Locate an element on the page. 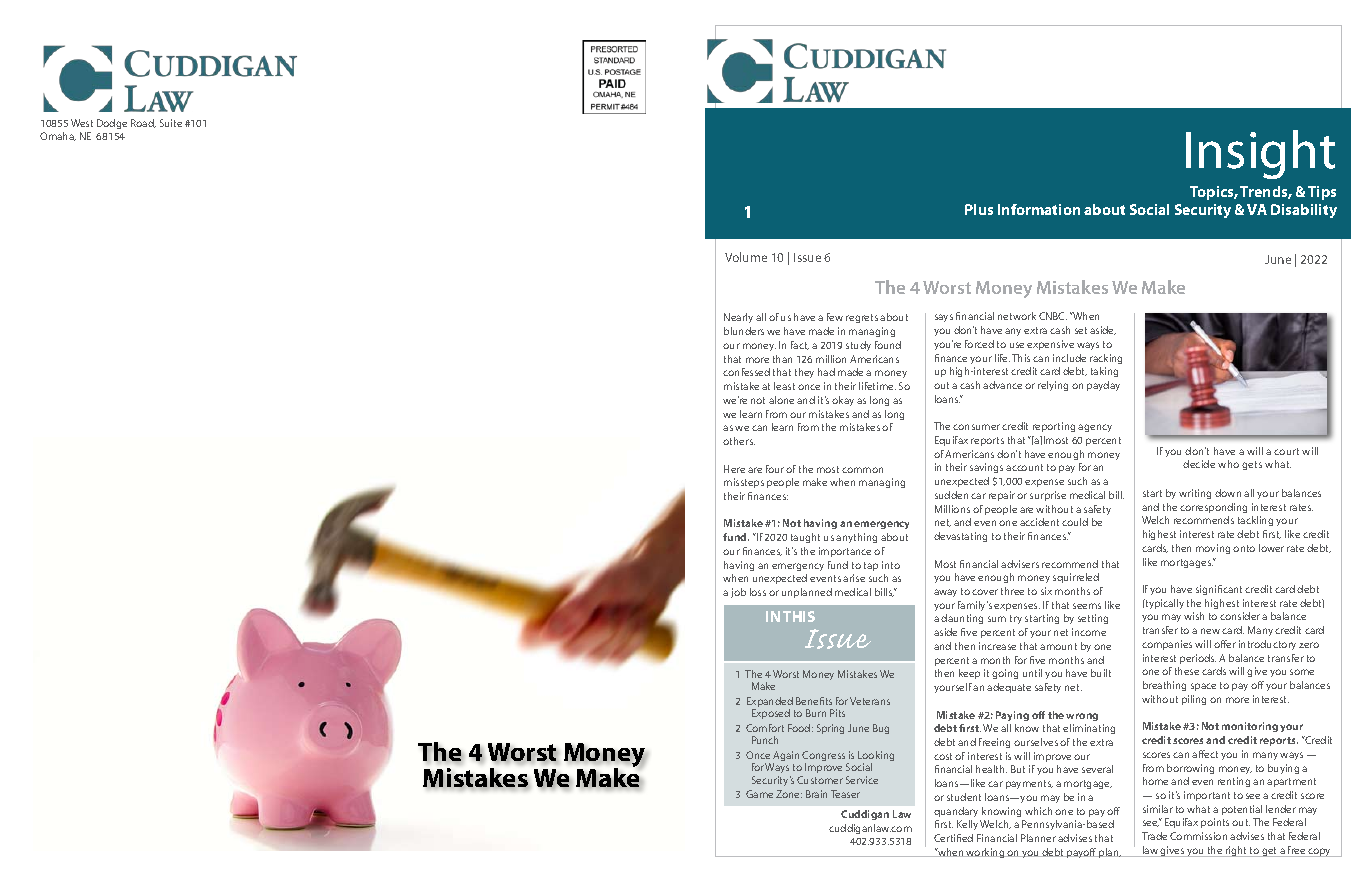 The image size is (1372, 887). Plus is located at coordinates (979, 209).
